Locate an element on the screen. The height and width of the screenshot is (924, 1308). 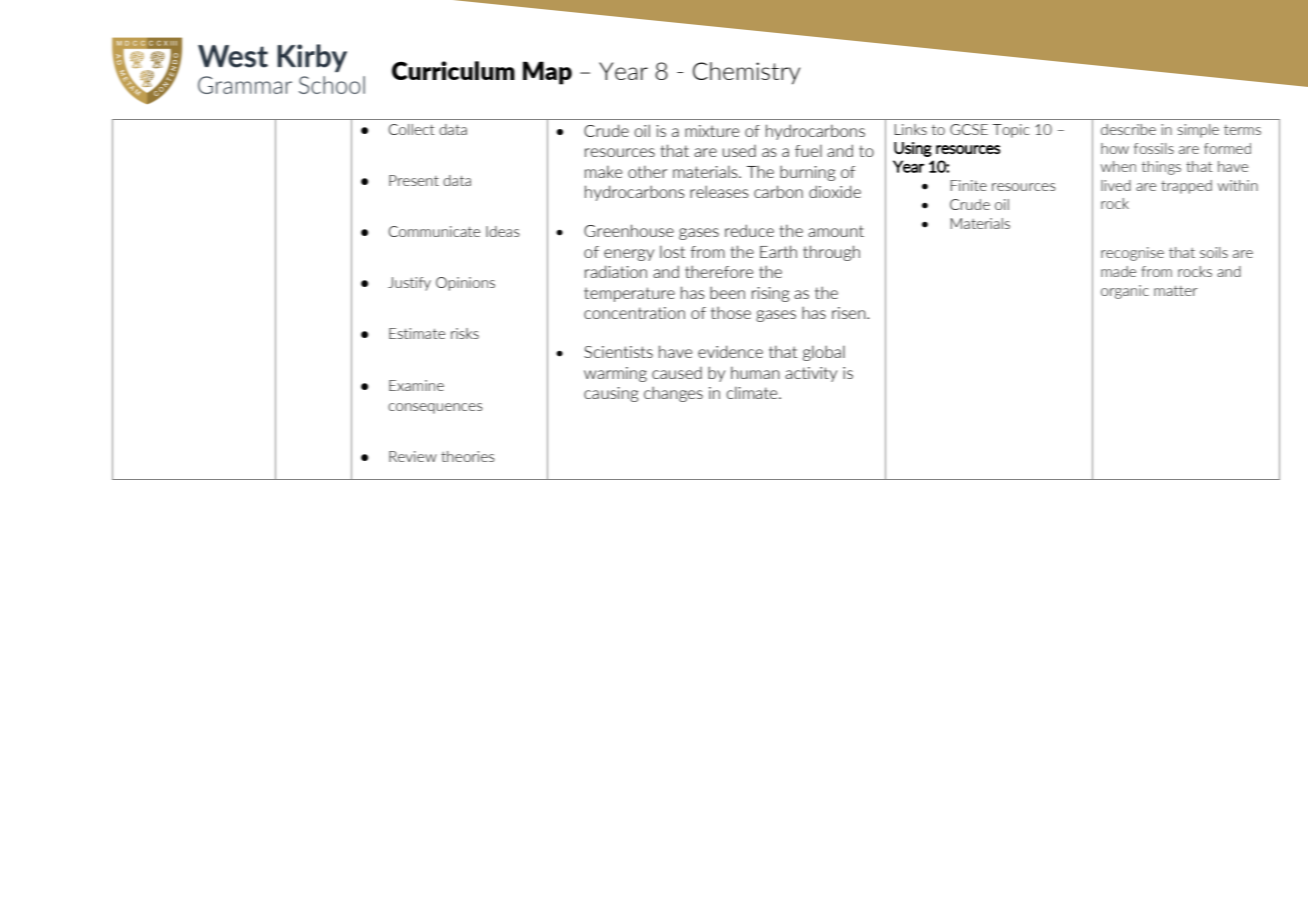
activity is located at coordinates (811, 374).
